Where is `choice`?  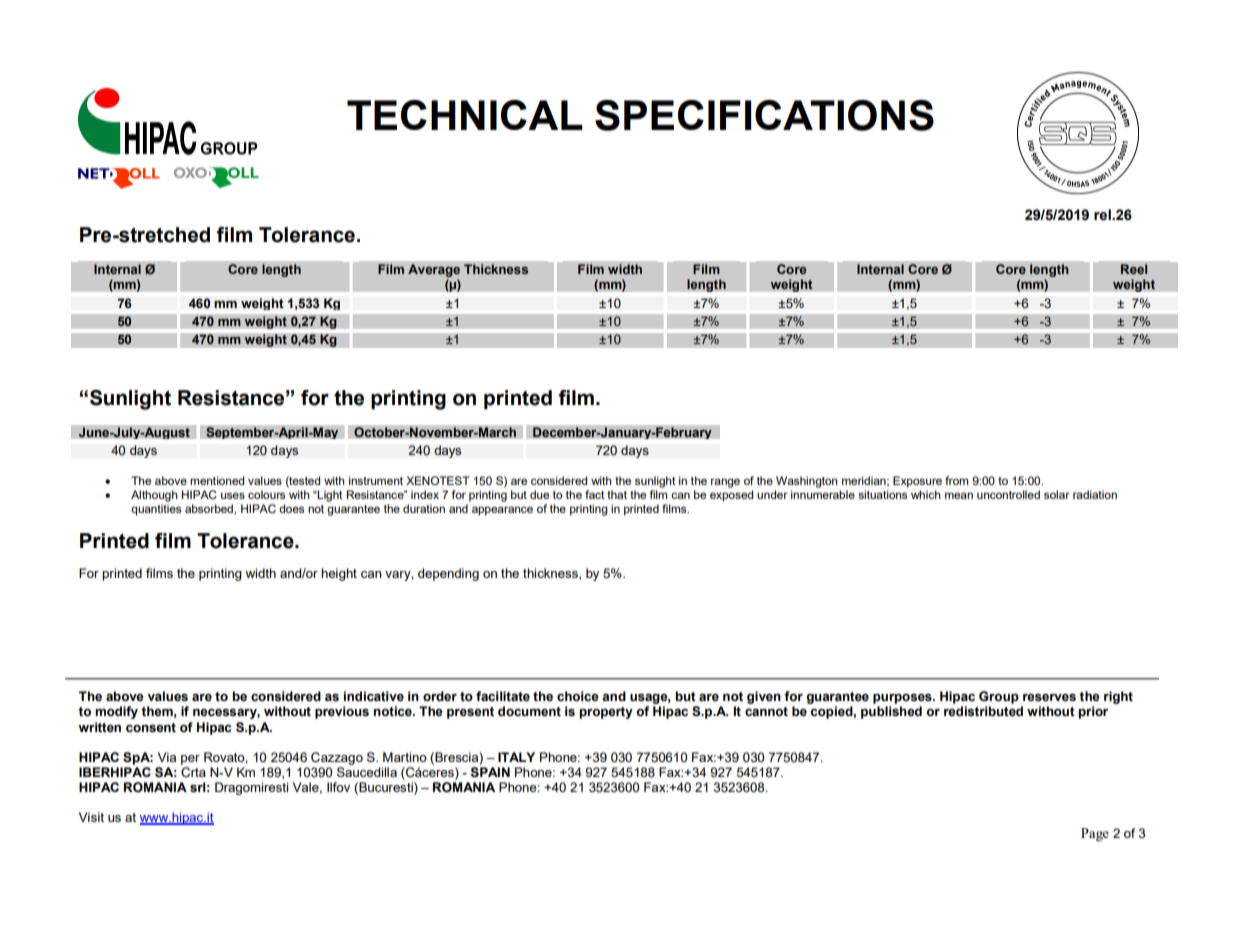
choice is located at coordinates (578, 696).
